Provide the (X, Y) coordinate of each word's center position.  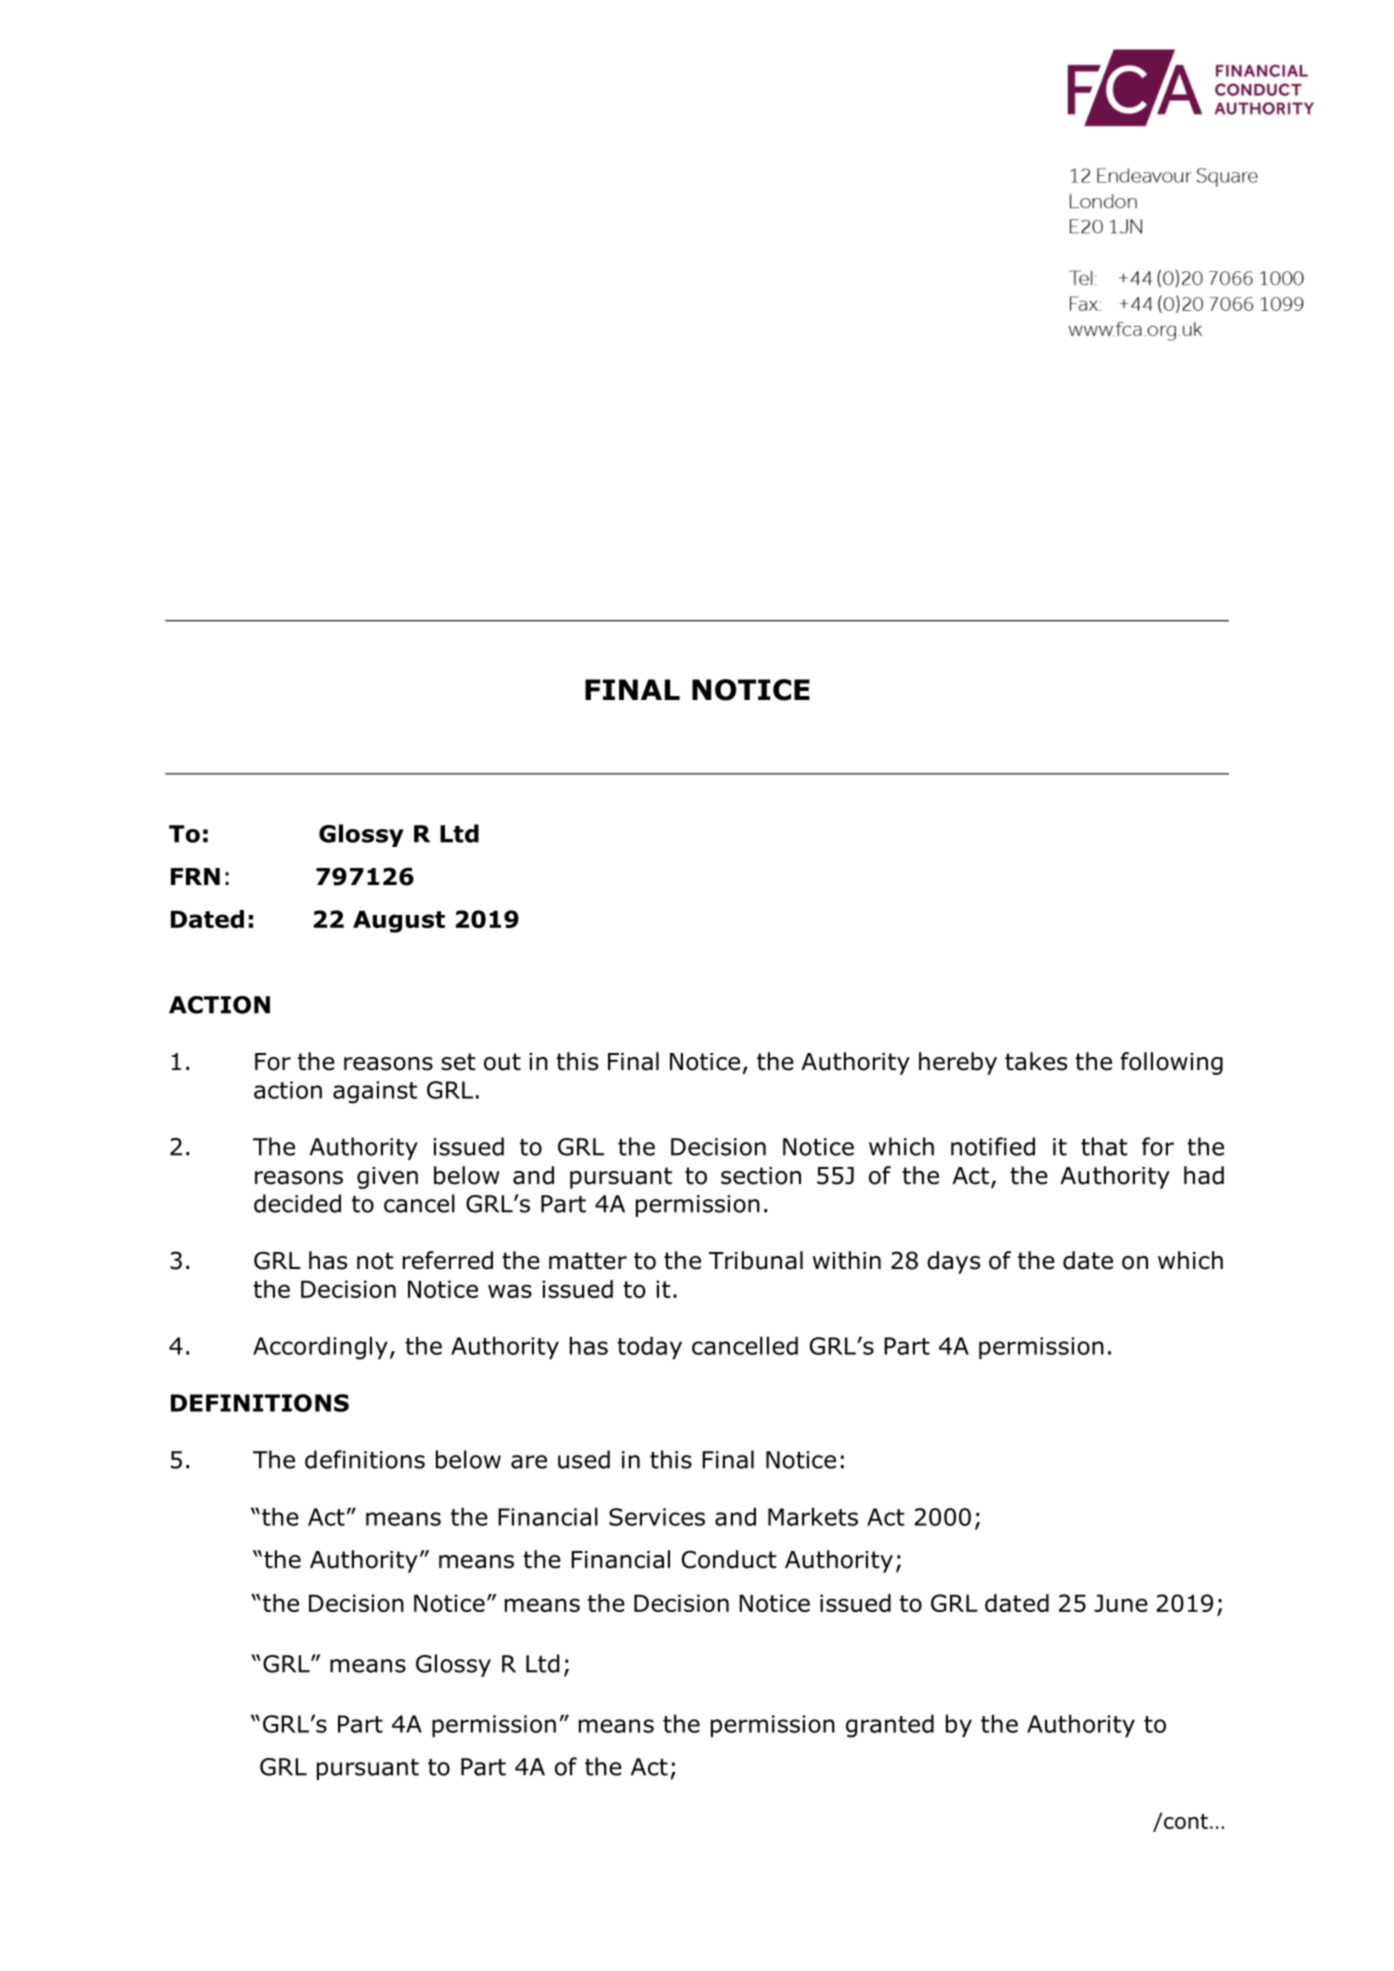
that (1104, 1146)
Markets (813, 1516)
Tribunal (756, 1260)
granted (890, 1726)
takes (1036, 1061)
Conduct (729, 1559)
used (584, 1459)
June (1121, 1603)
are (529, 1462)
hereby (958, 1063)
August (399, 921)
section (761, 1176)
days (953, 1262)
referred (448, 1260)
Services (657, 1517)
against (375, 1092)
